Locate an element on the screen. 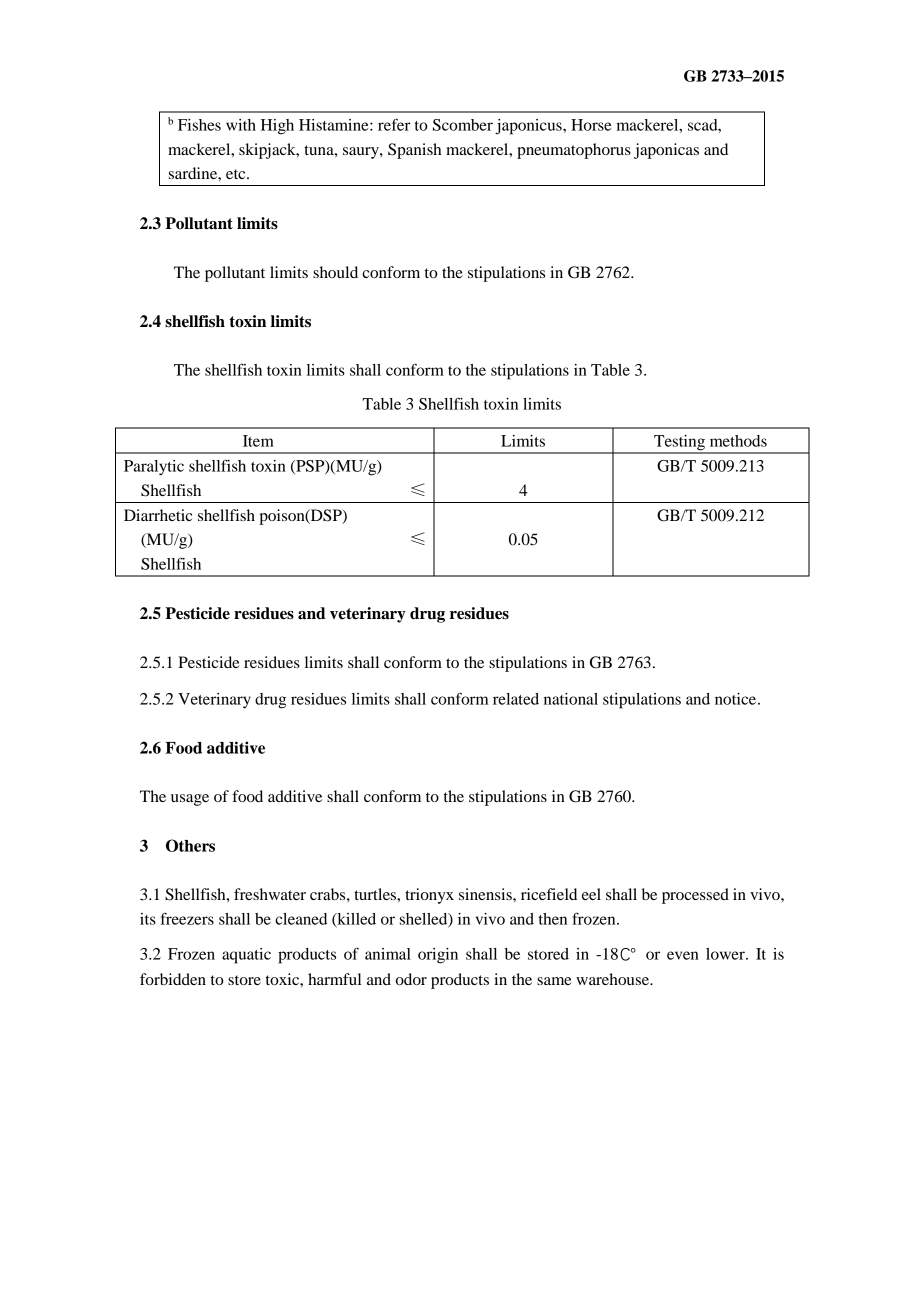 The image size is (924, 1308). etc is located at coordinates (237, 174).
